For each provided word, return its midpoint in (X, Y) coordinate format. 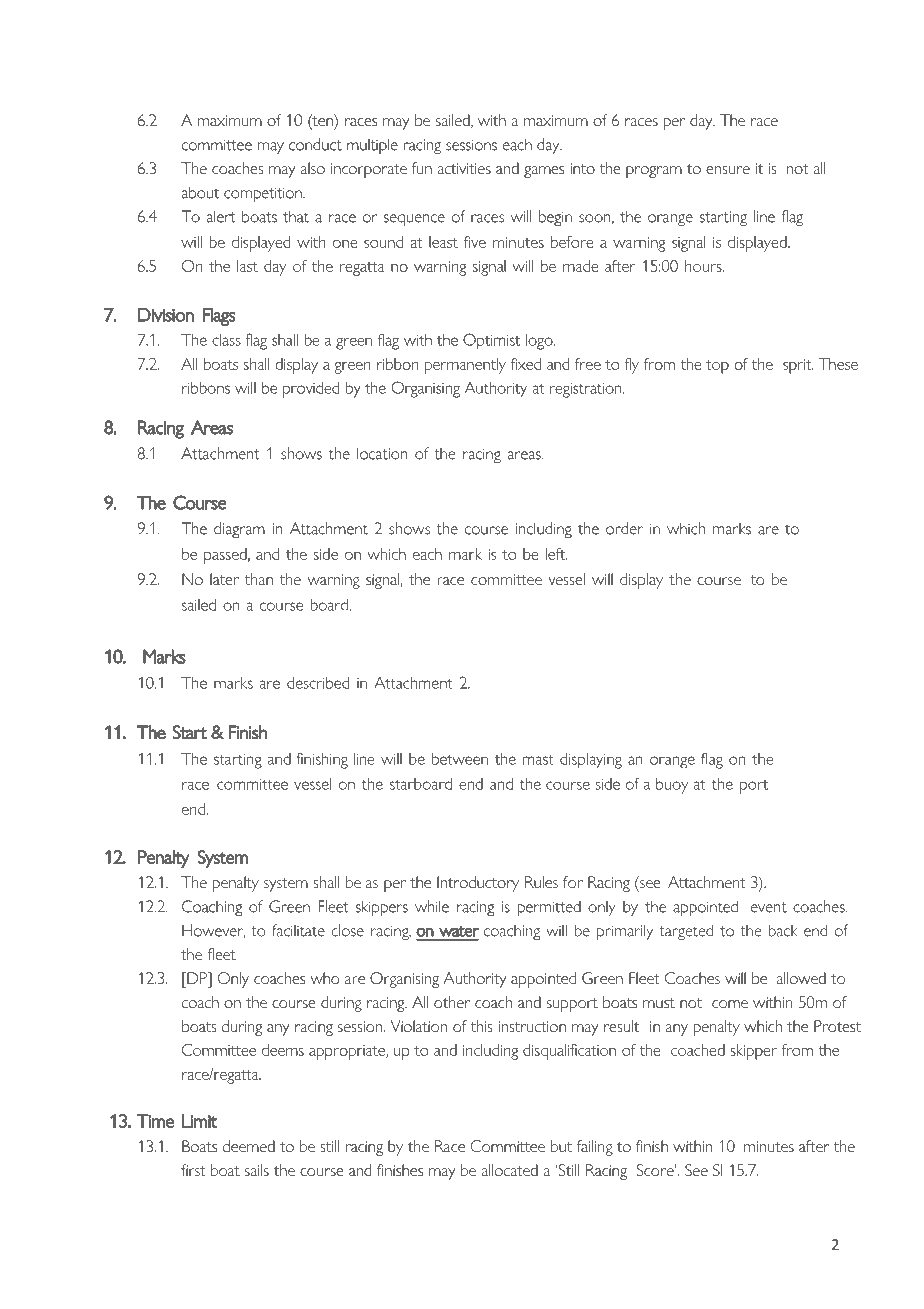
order (624, 528)
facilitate (298, 930)
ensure (728, 170)
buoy (672, 786)
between (460, 759)
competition (264, 194)
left (556, 554)
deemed (249, 1146)
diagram (239, 530)
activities (464, 168)
